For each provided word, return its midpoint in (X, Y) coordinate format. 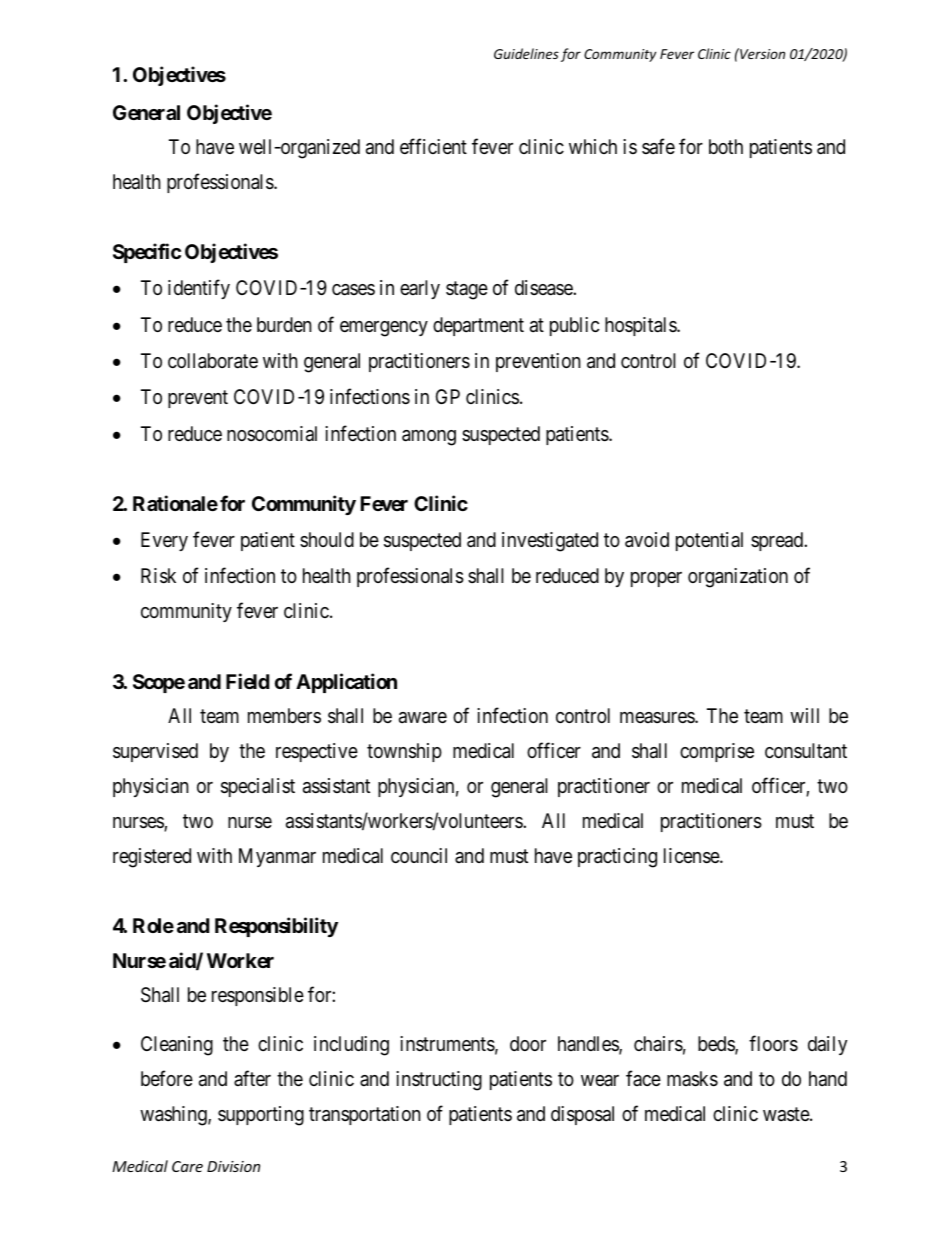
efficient (433, 146)
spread (778, 541)
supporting (261, 1116)
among (429, 438)
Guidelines (526, 53)
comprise (717, 752)
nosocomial (272, 434)
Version (761, 53)
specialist (258, 787)
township (404, 752)
